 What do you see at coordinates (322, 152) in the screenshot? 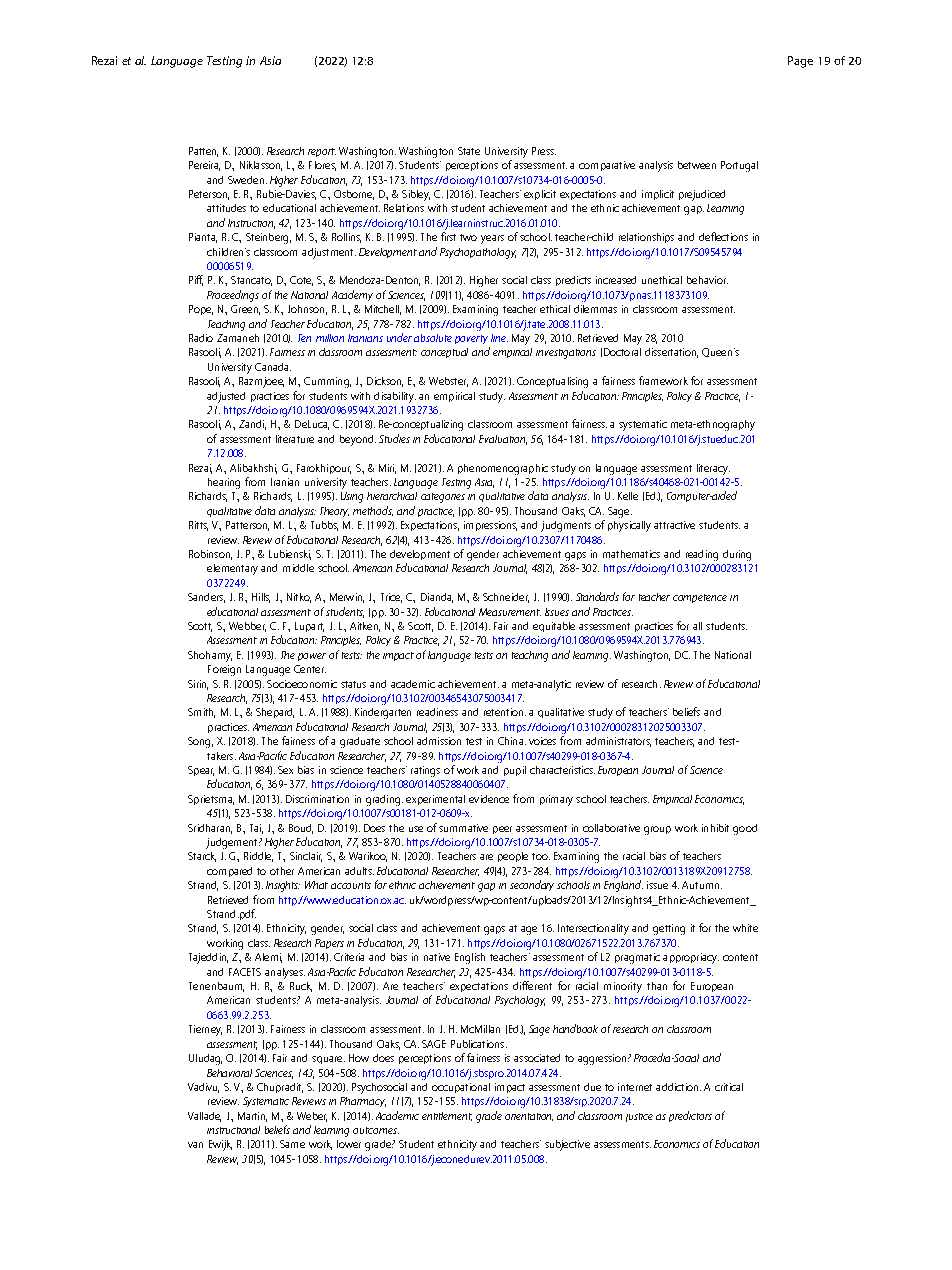
I see `report` at bounding box center [322, 152].
